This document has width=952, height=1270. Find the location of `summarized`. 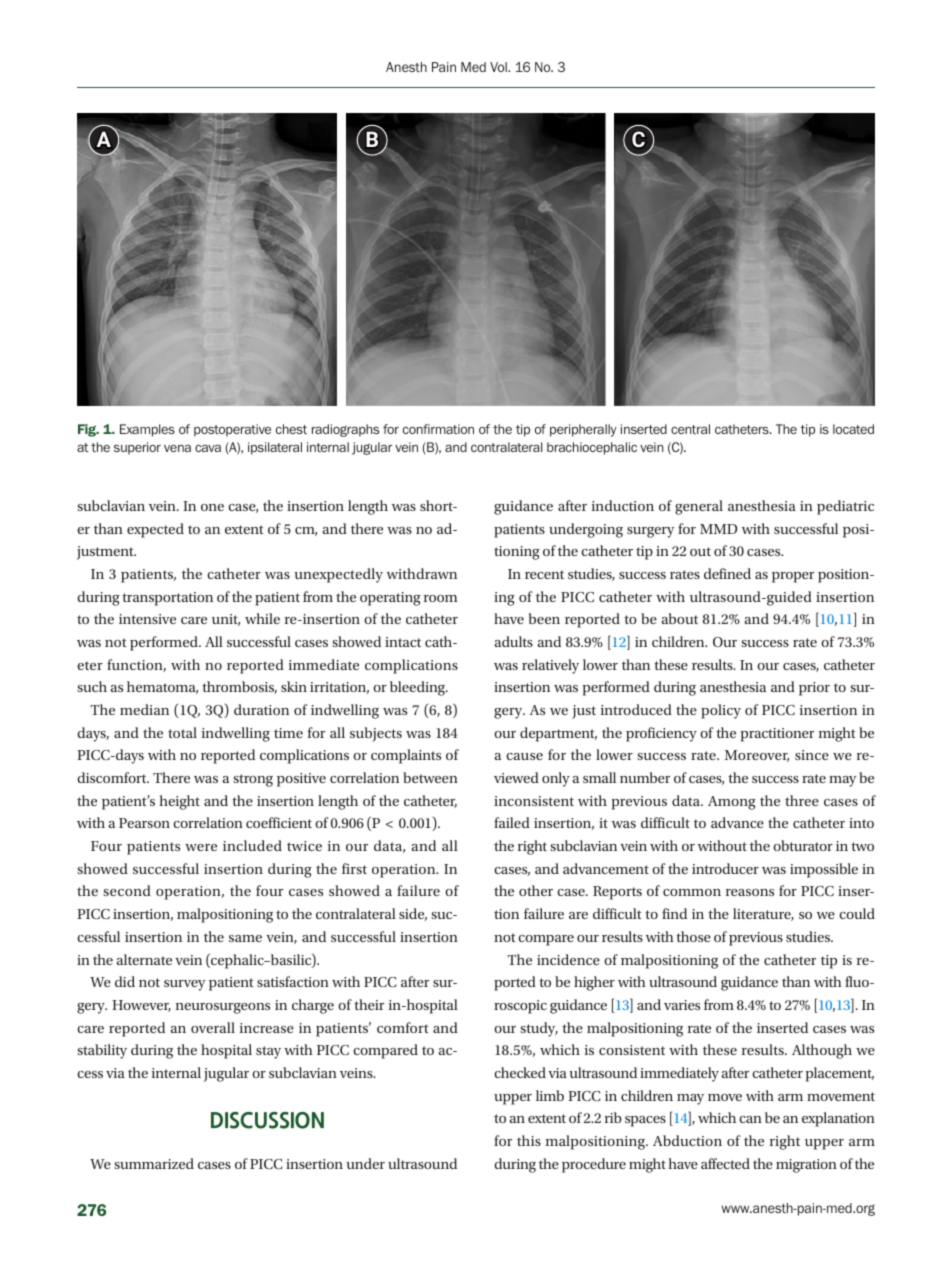

summarized is located at coordinates (154, 1163).
